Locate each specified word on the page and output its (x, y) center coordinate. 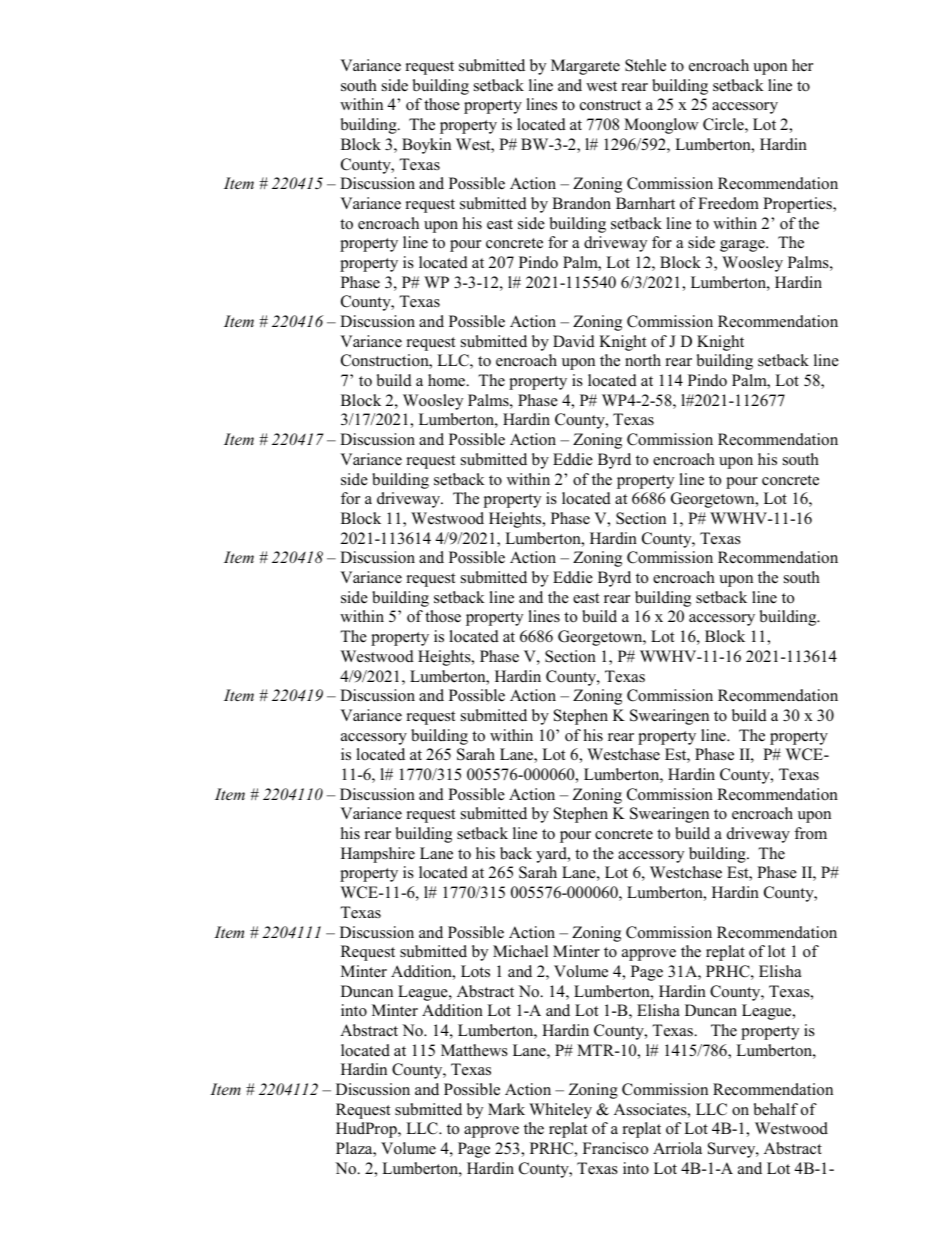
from (810, 833)
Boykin (426, 146)
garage (743, 246)
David (574, 341)
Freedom (728, 203)
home (448, 380)
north (643, 360)
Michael (520, 951)
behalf (776, 1109)
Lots (475, 971)
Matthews (474, 1050)
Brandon (581, 203)
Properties (798, 205)
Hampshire (378, 855)
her (802, 65)
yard (552, 855)
